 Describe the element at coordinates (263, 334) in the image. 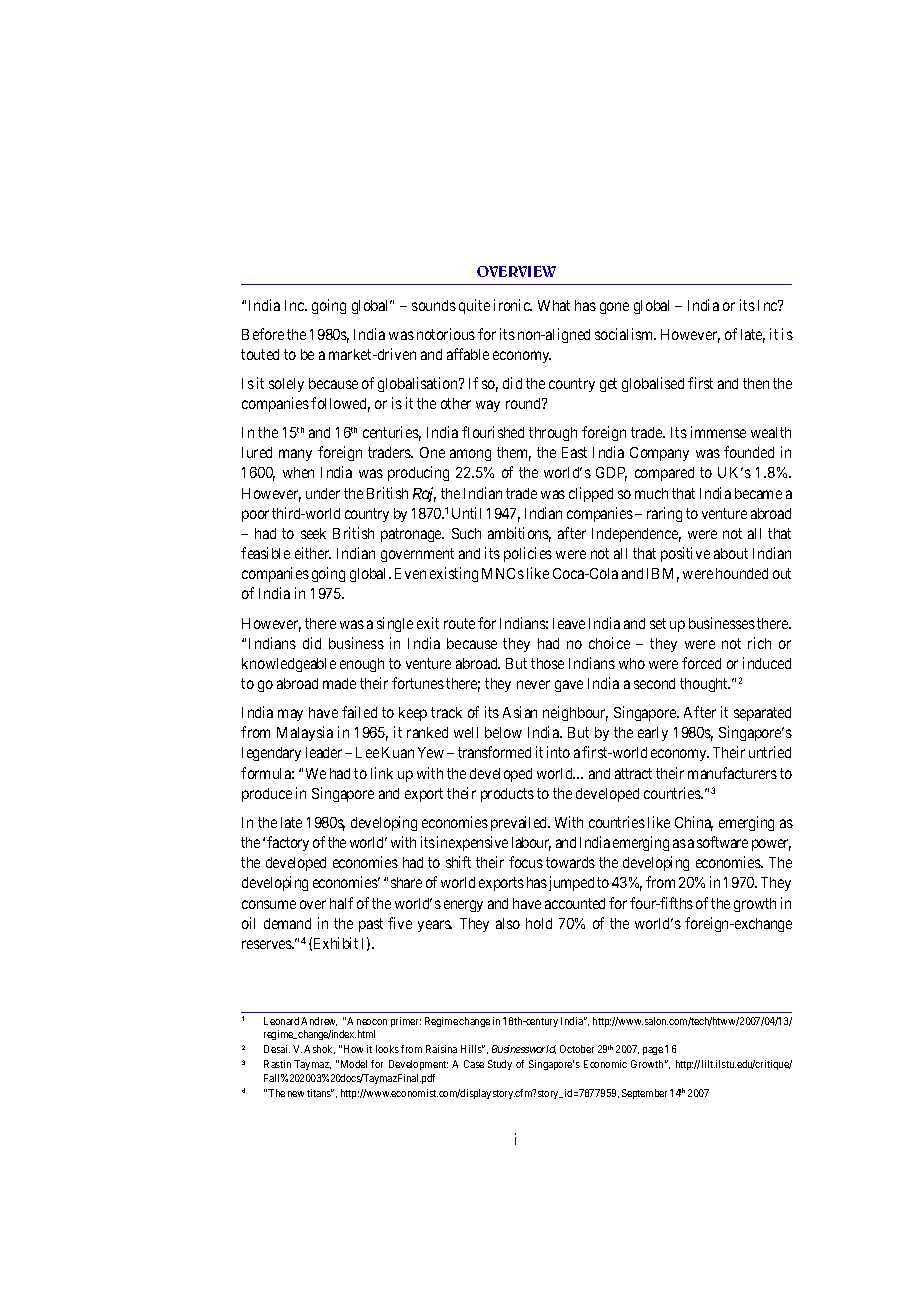

I see `Before` at that location.
